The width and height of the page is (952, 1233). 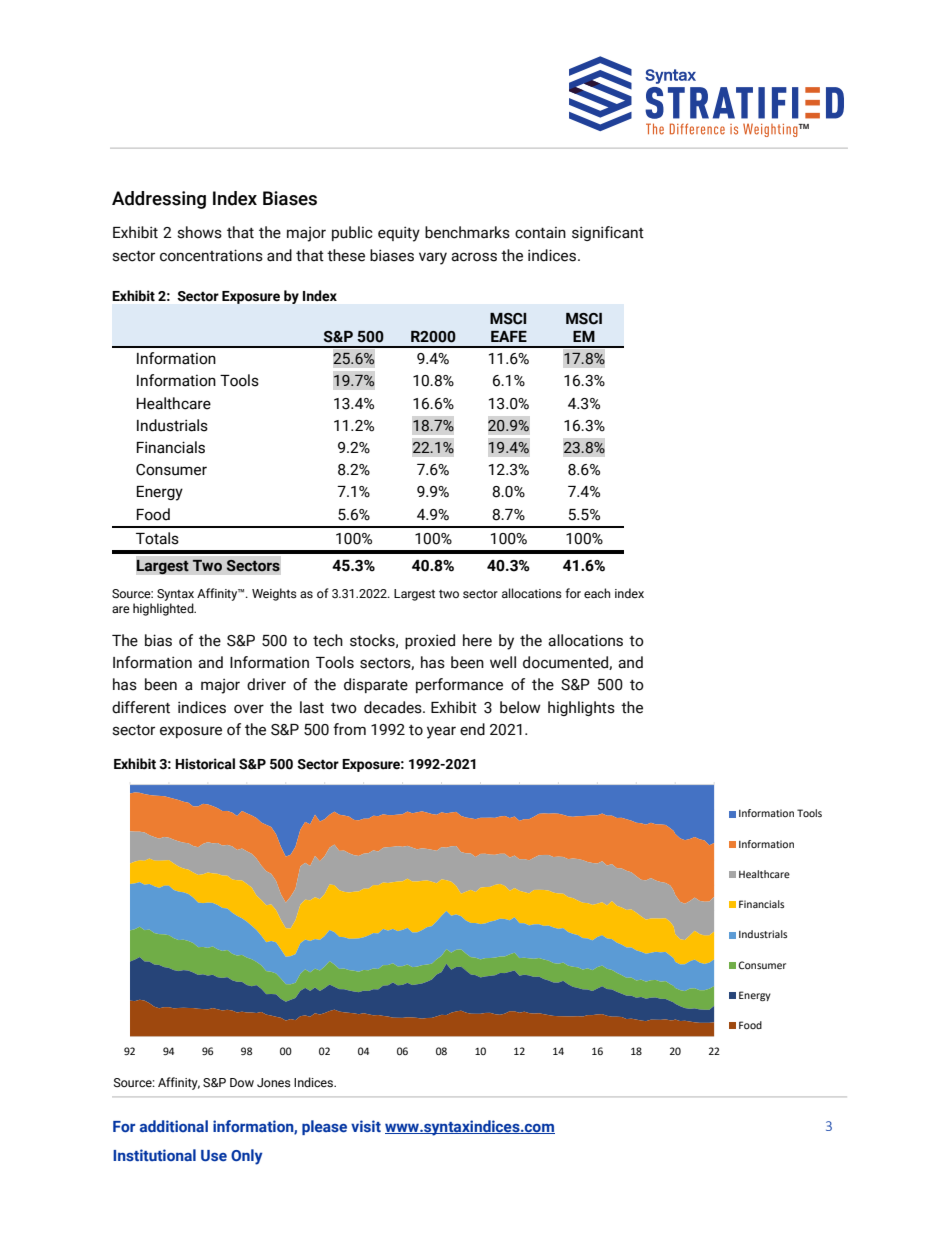 I want to click on Totals, so click(x=157, y=538).
